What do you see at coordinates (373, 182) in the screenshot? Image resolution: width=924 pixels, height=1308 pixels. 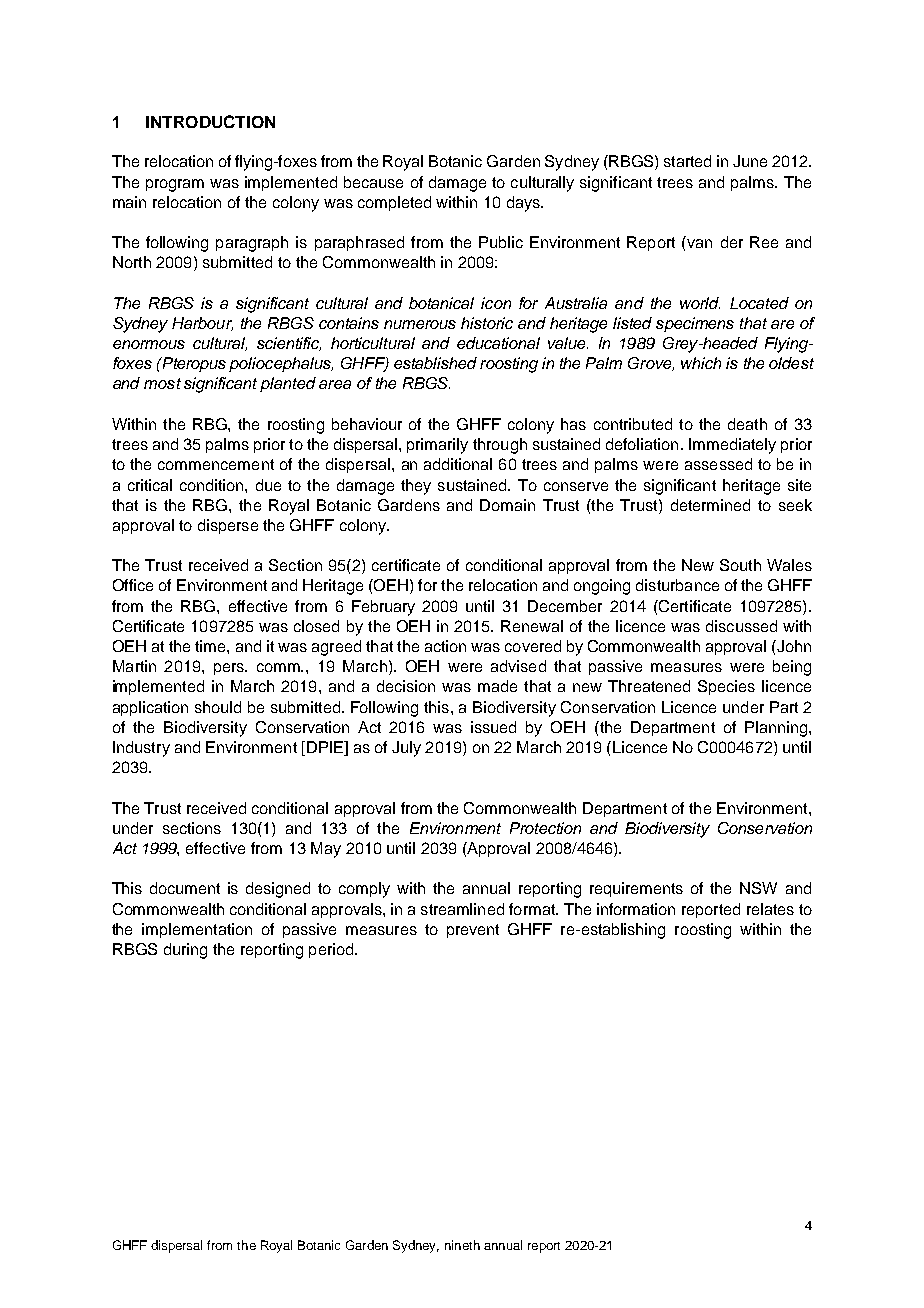 I see `because` at bounding box center [373, 182].
